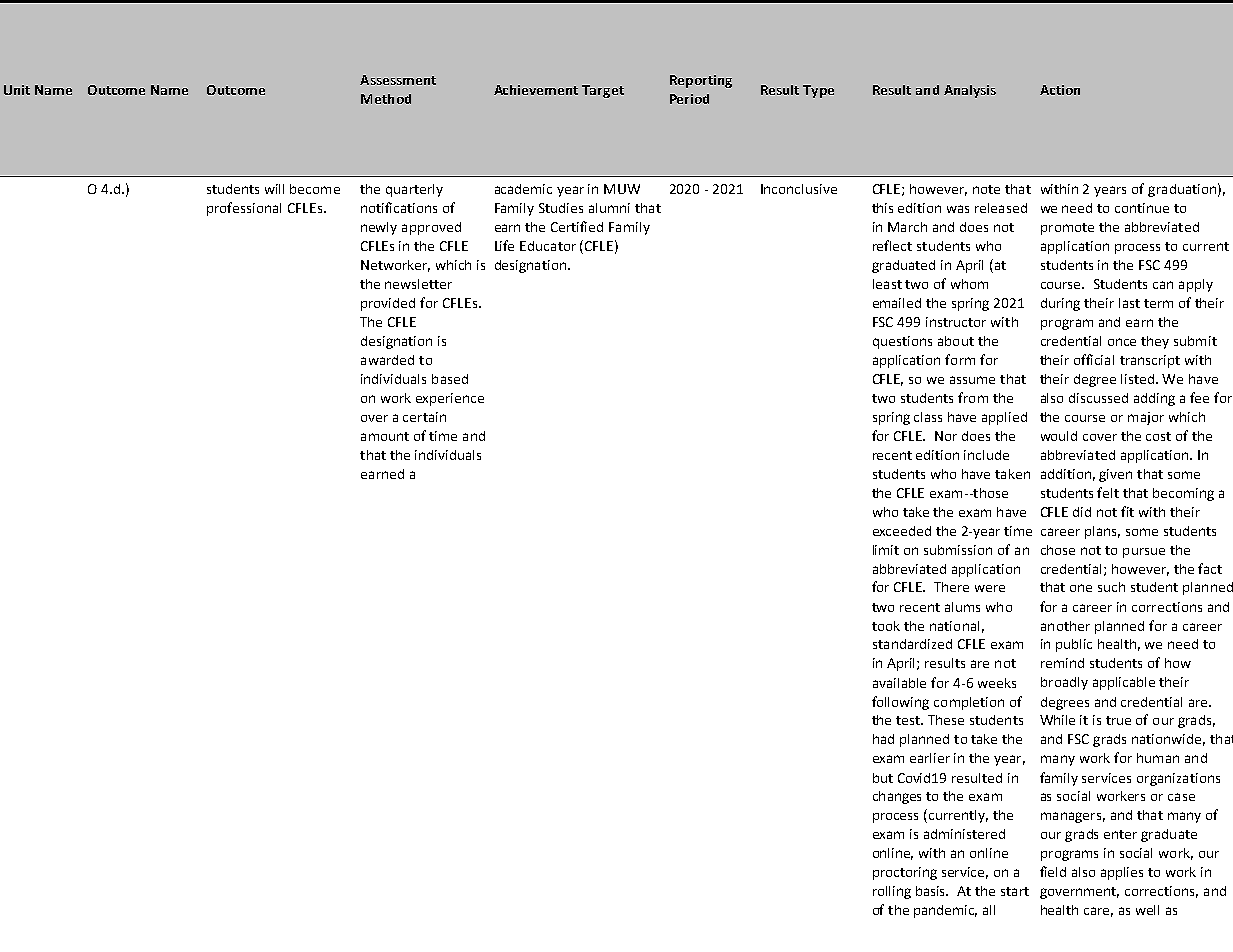 Image resolution: width=1233 pixels, height=952 pixels. I want to click on rolling, so click(892, 892).
